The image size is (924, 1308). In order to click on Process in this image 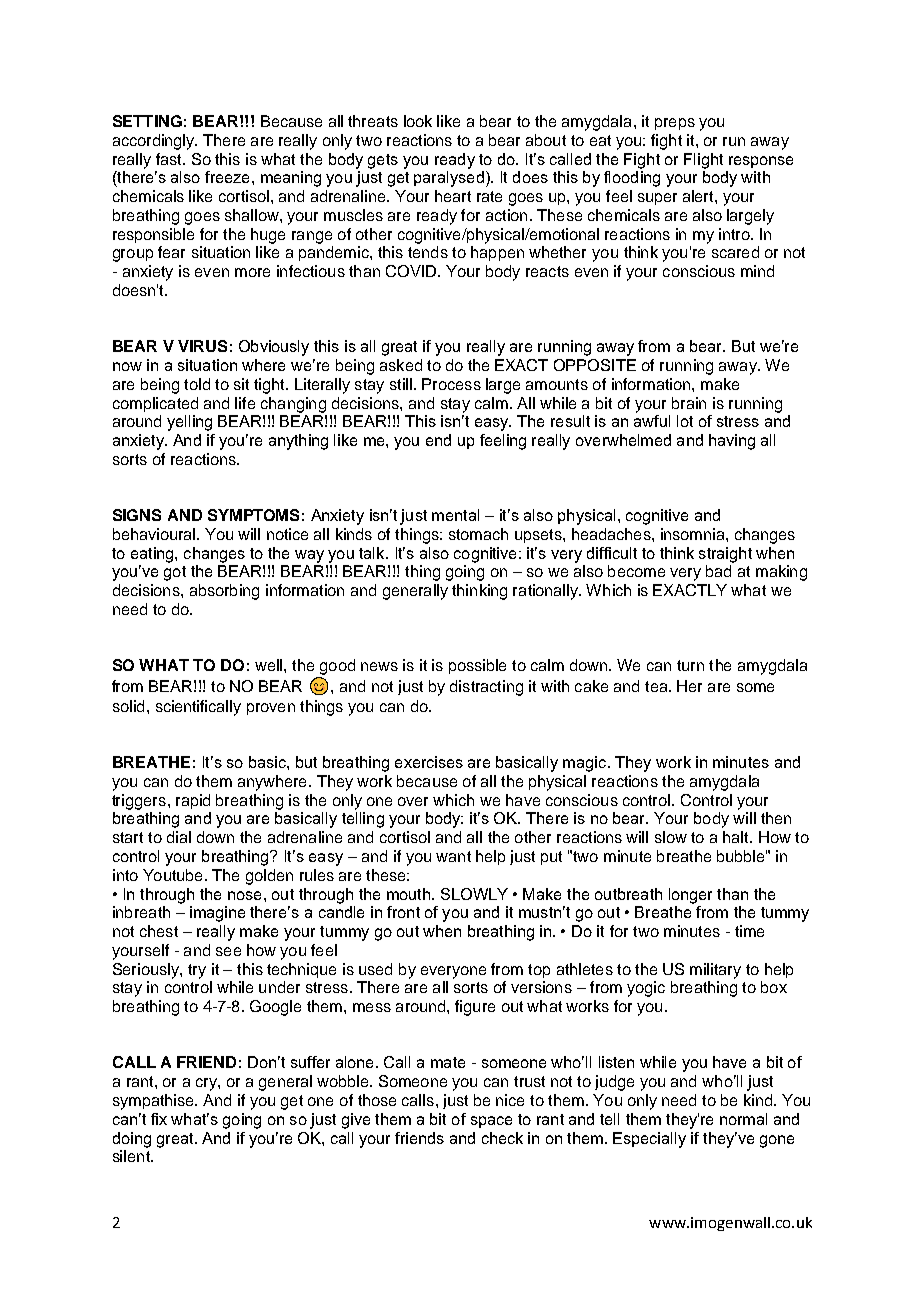, I will do `click(451, 384)`.
